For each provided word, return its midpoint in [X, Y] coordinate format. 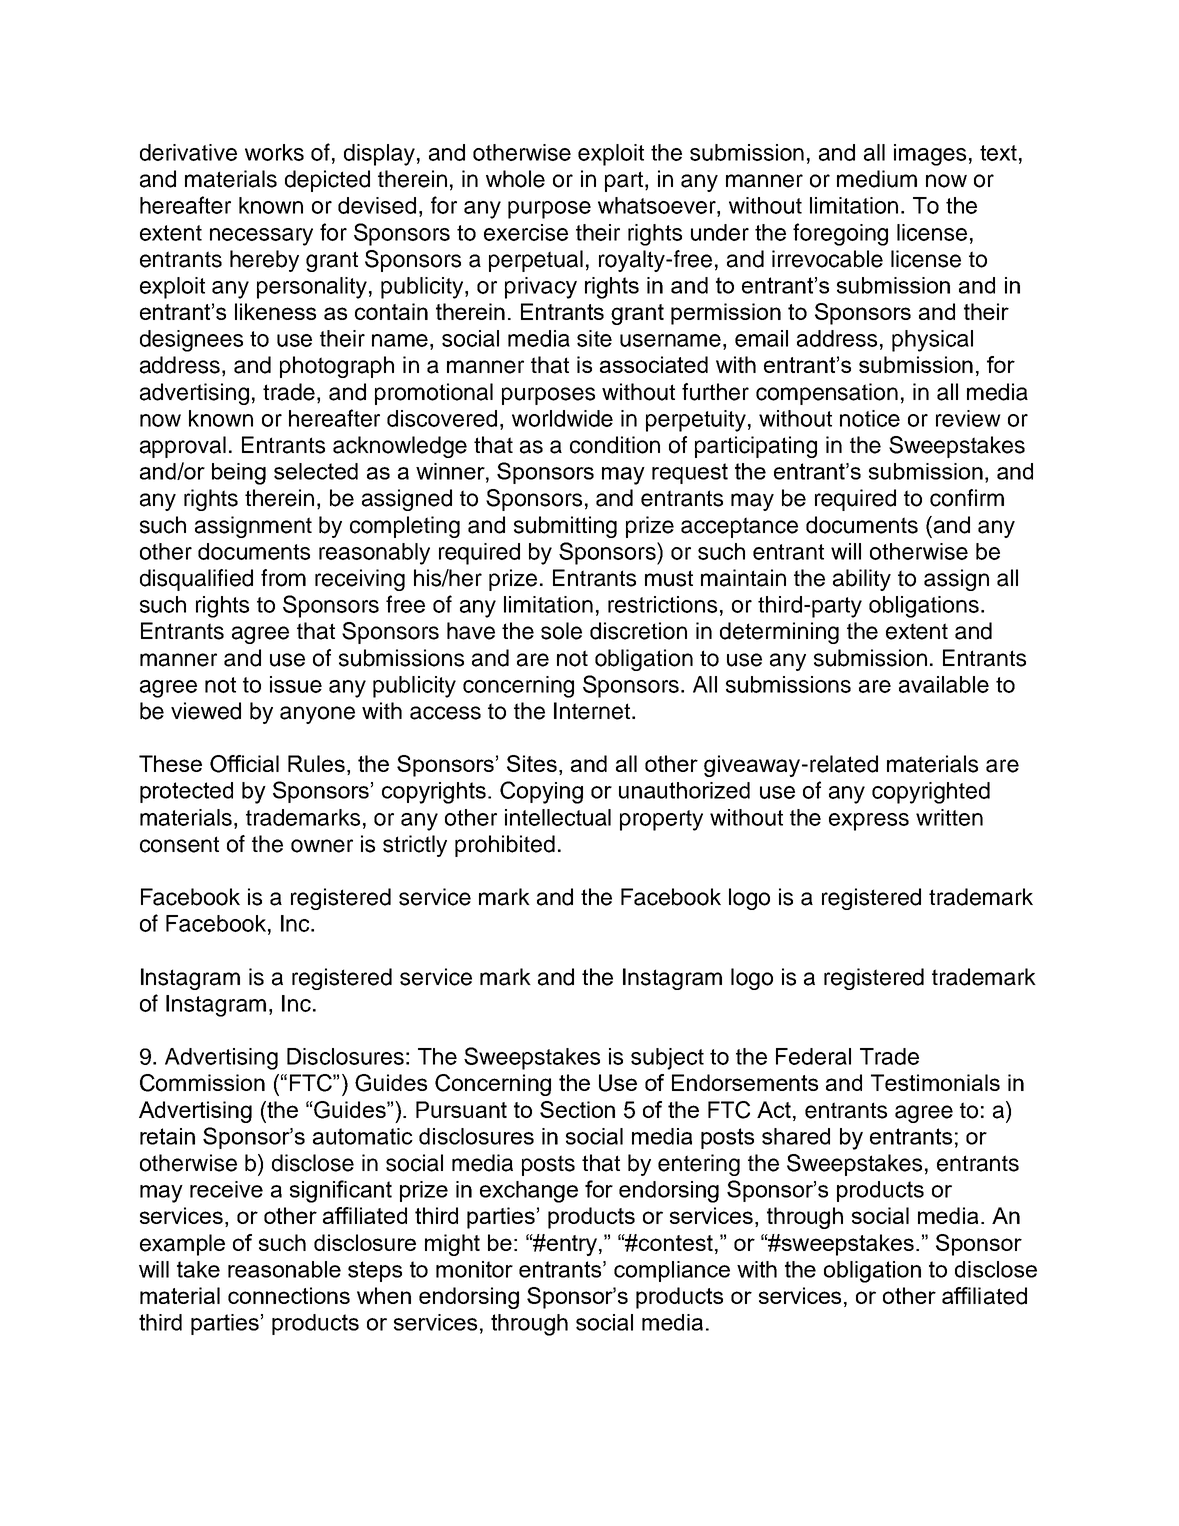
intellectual [558, 817]
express [869, 822]
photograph [337, 367]
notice [870, 418]
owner [322, 846]
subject [667, 1059]
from [283, 578]
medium [877, 179]
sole [561, 631]
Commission [202, 1083]
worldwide [562, 418]
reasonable [284, 1269]
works [274, 152]
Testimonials [935, 1082]
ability [862, 580]
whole [515, 179]
